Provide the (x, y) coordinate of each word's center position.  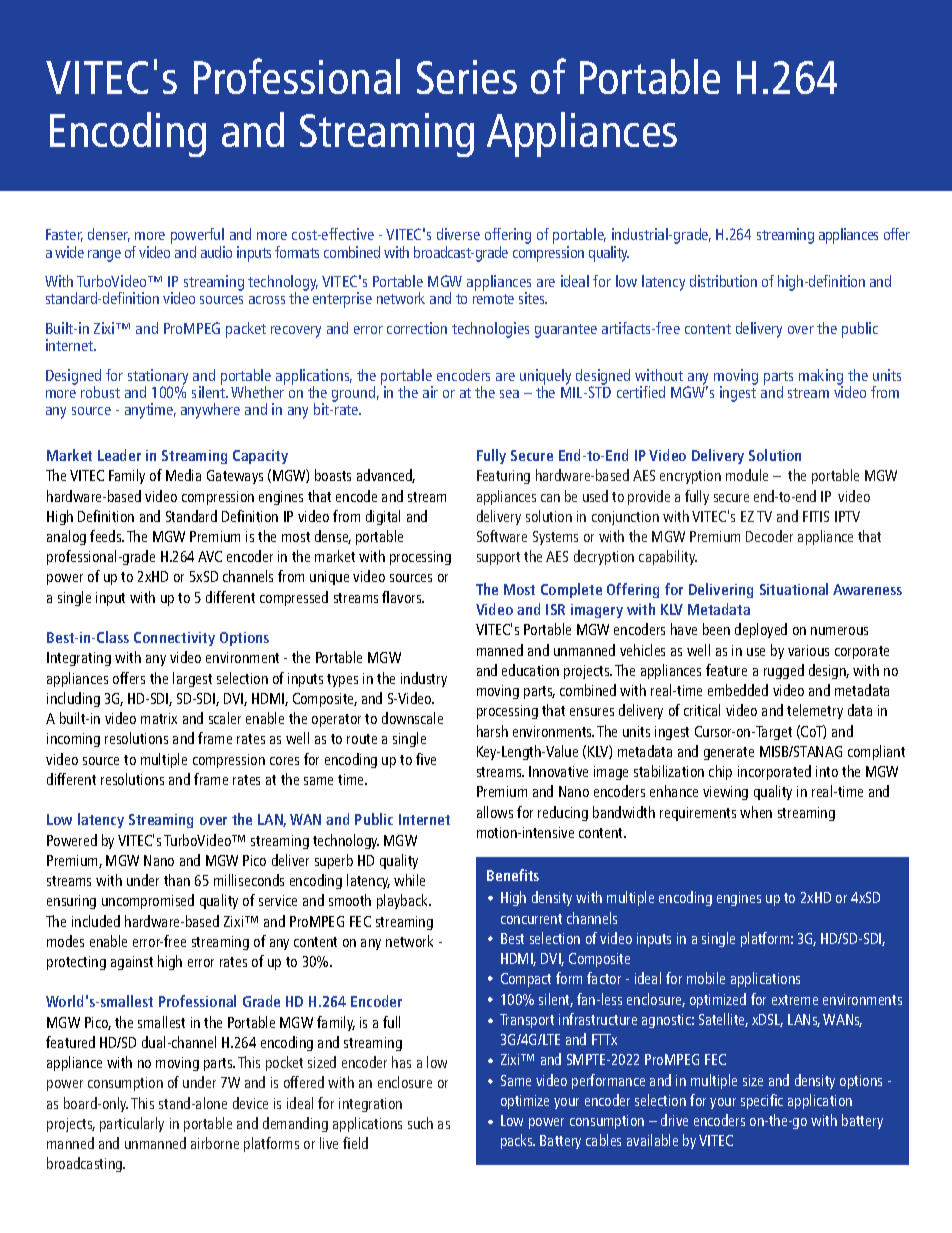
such (420, 1123)
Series (467, 77)
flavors (403, 597)
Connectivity (174, 639)
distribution (723, 281)
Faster (64, 235)
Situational (794, 589)
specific (762, 1101)
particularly (132, 1124)
